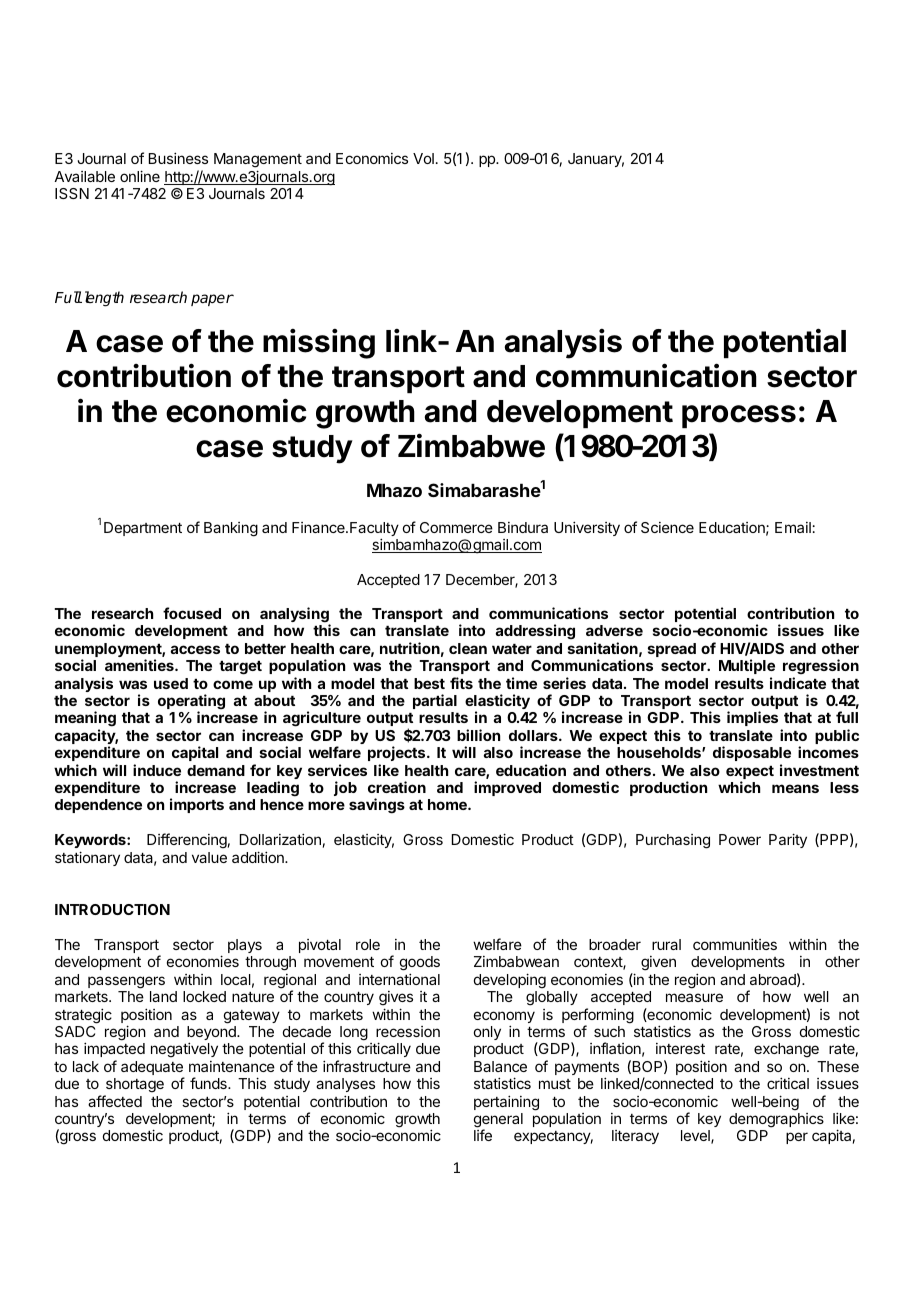  What do you see at coordinates (135, 1085) in the screenshot?
I see `shortage` at bounding box center [135, 1085].
